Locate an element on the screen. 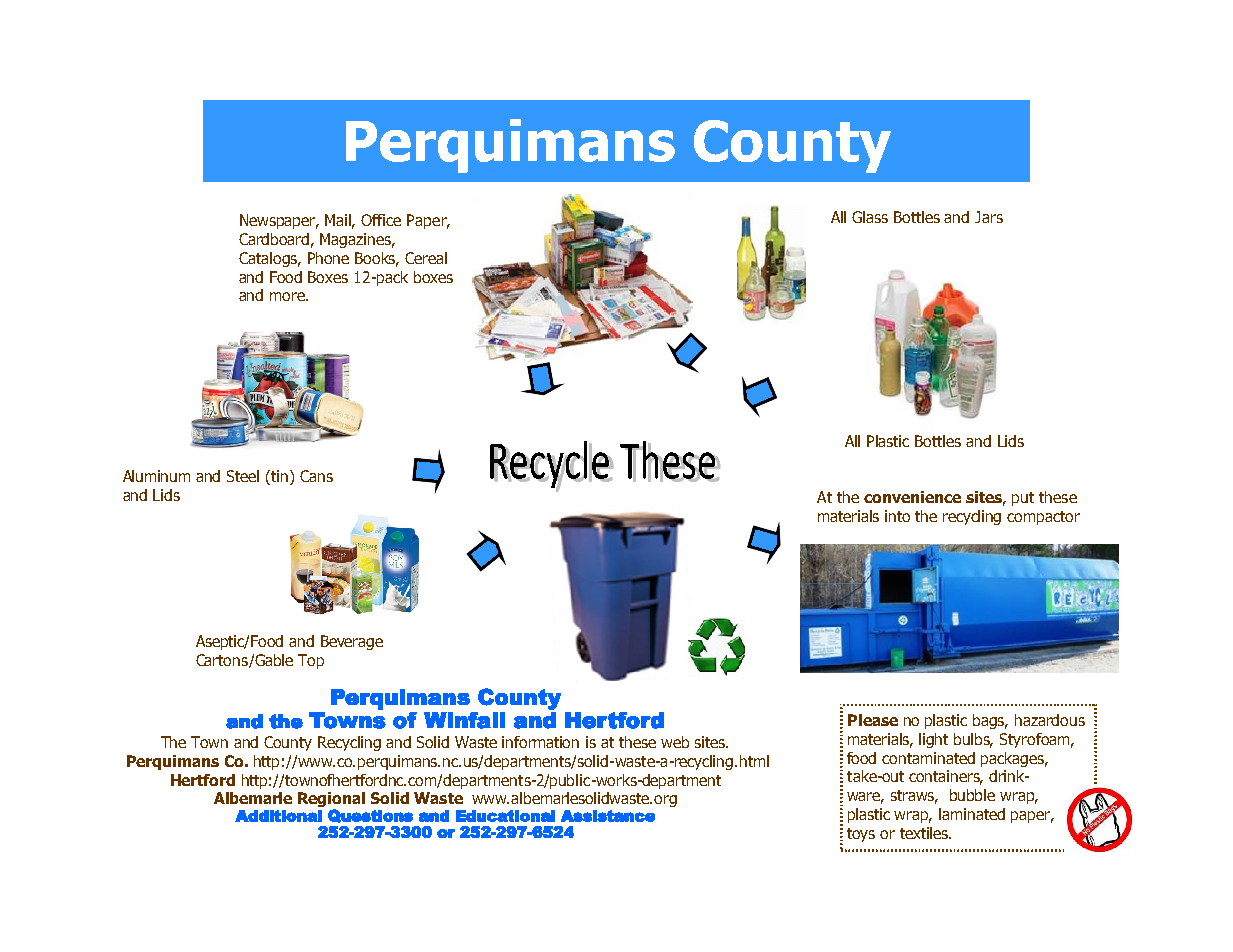  into is located at coordinates (897, 516).
